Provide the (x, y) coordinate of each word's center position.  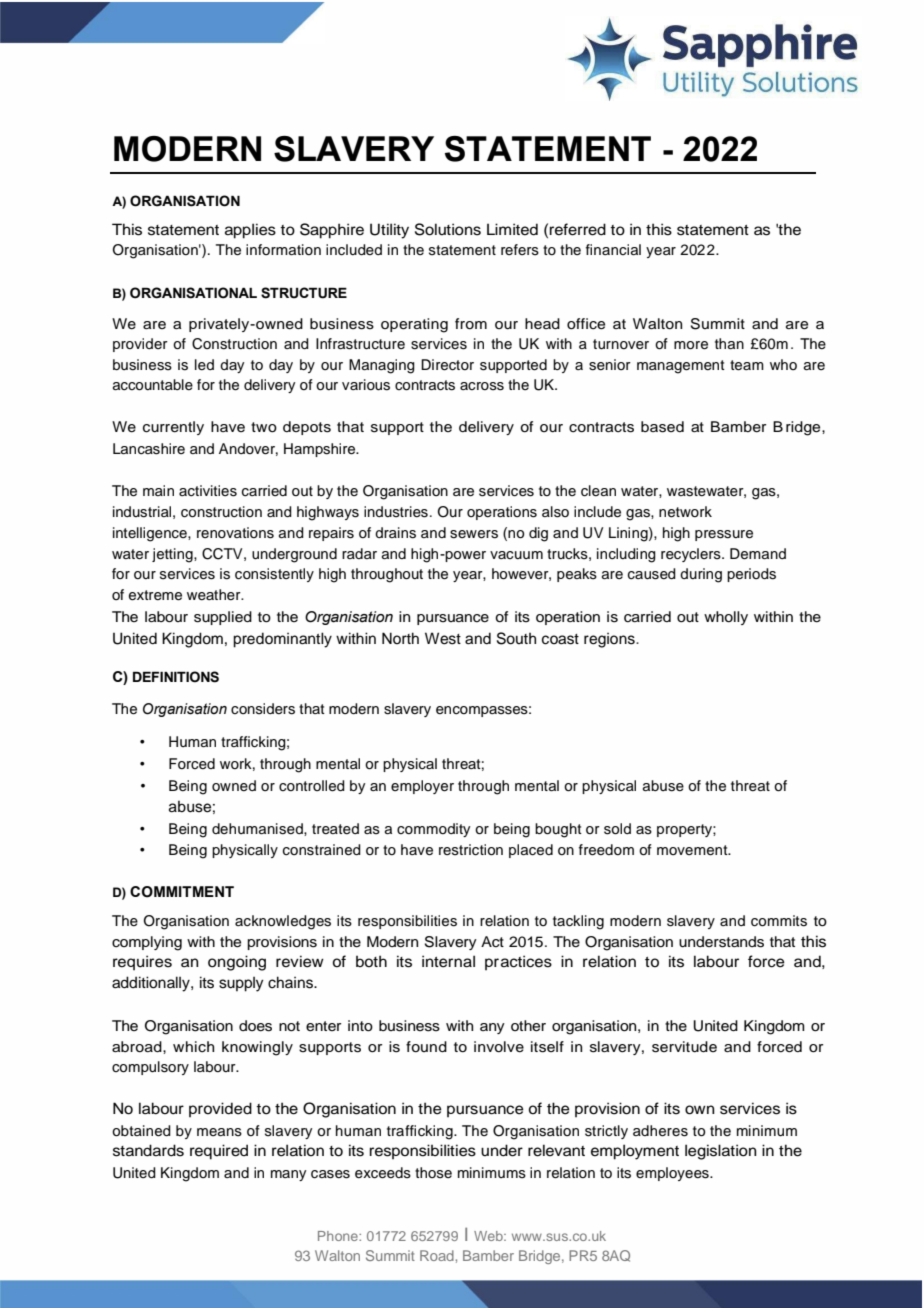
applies (250, 231)
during (701, 575)
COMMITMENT (182, 892)
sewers (474, 534)
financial (613, 249)
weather (215, 595)
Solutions (448, 229)
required (219, 1152)
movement (693, 850)
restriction (471, 850)
